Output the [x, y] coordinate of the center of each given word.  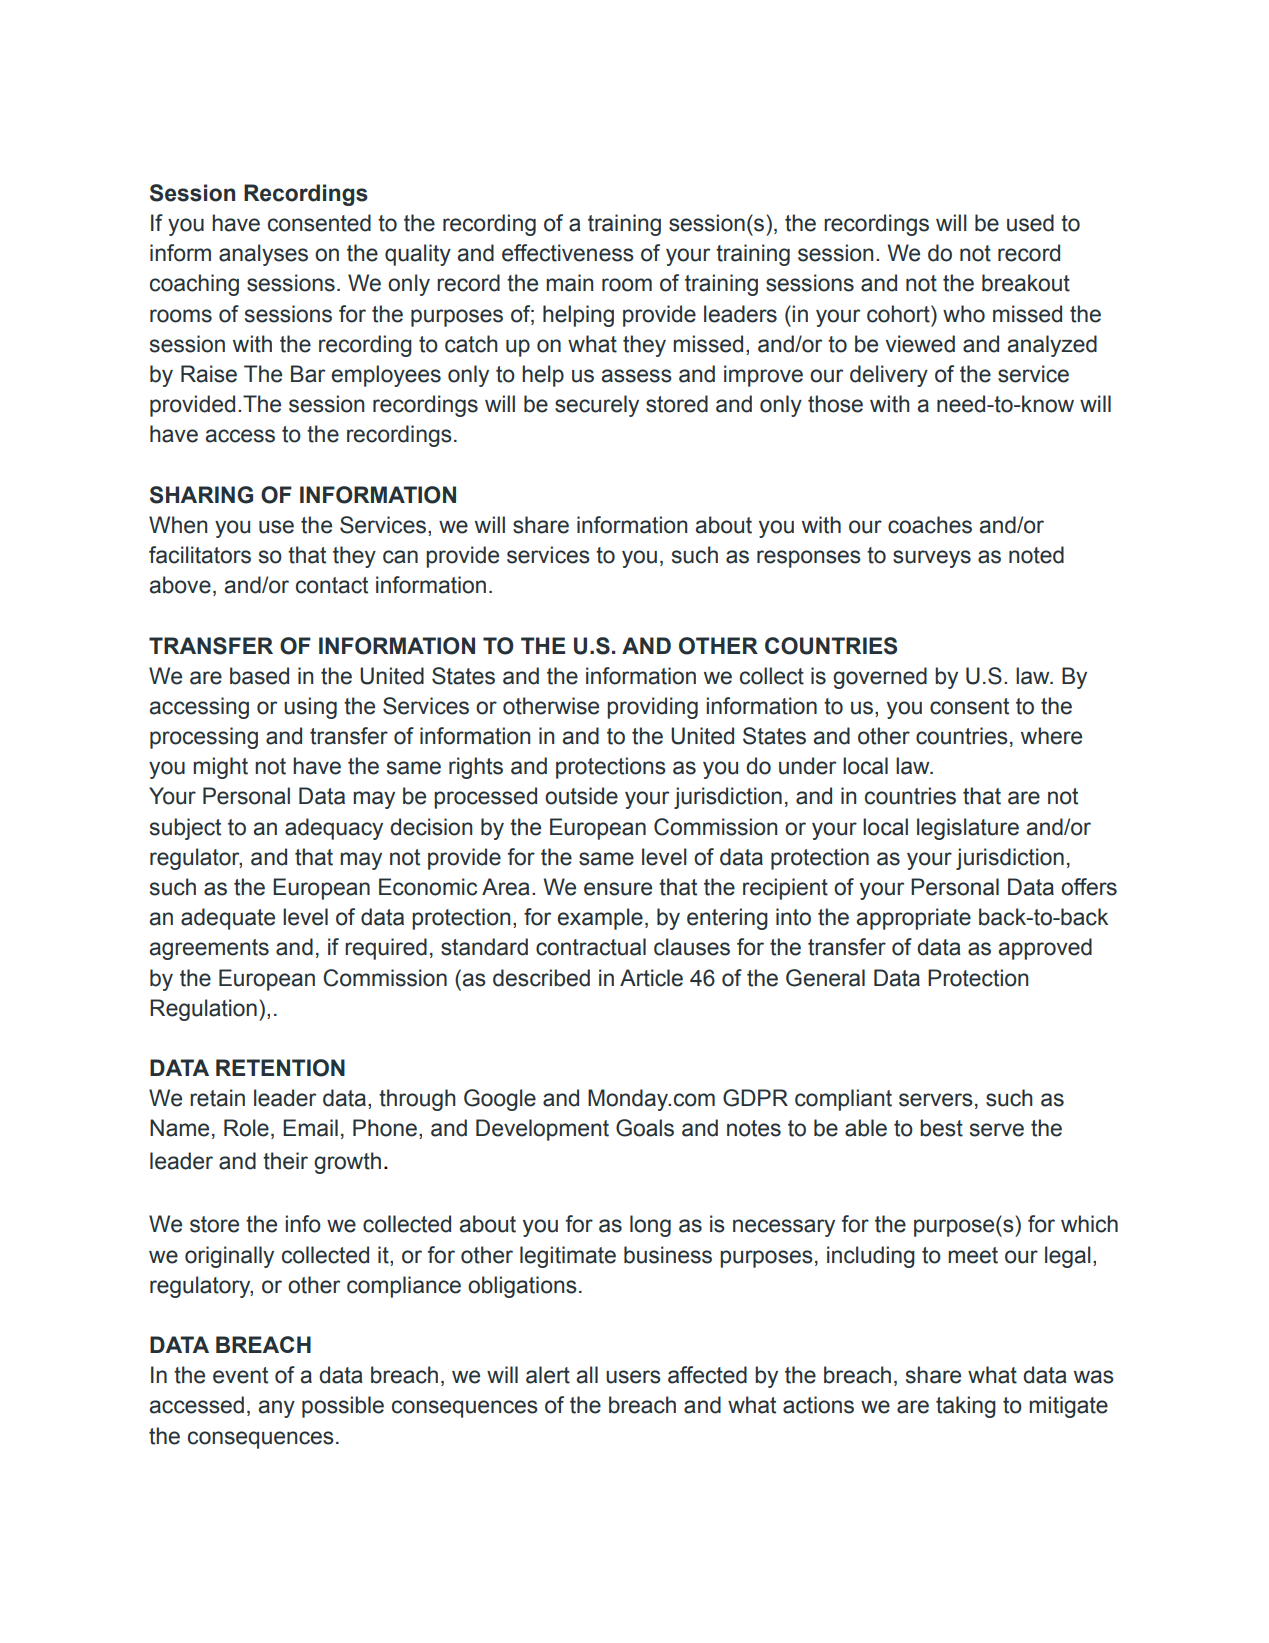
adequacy [334, 829]
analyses [263, 255]
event [240, 1375]
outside [581, 796]
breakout [1026, 283]
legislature [968, 829]
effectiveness [568, 253]
